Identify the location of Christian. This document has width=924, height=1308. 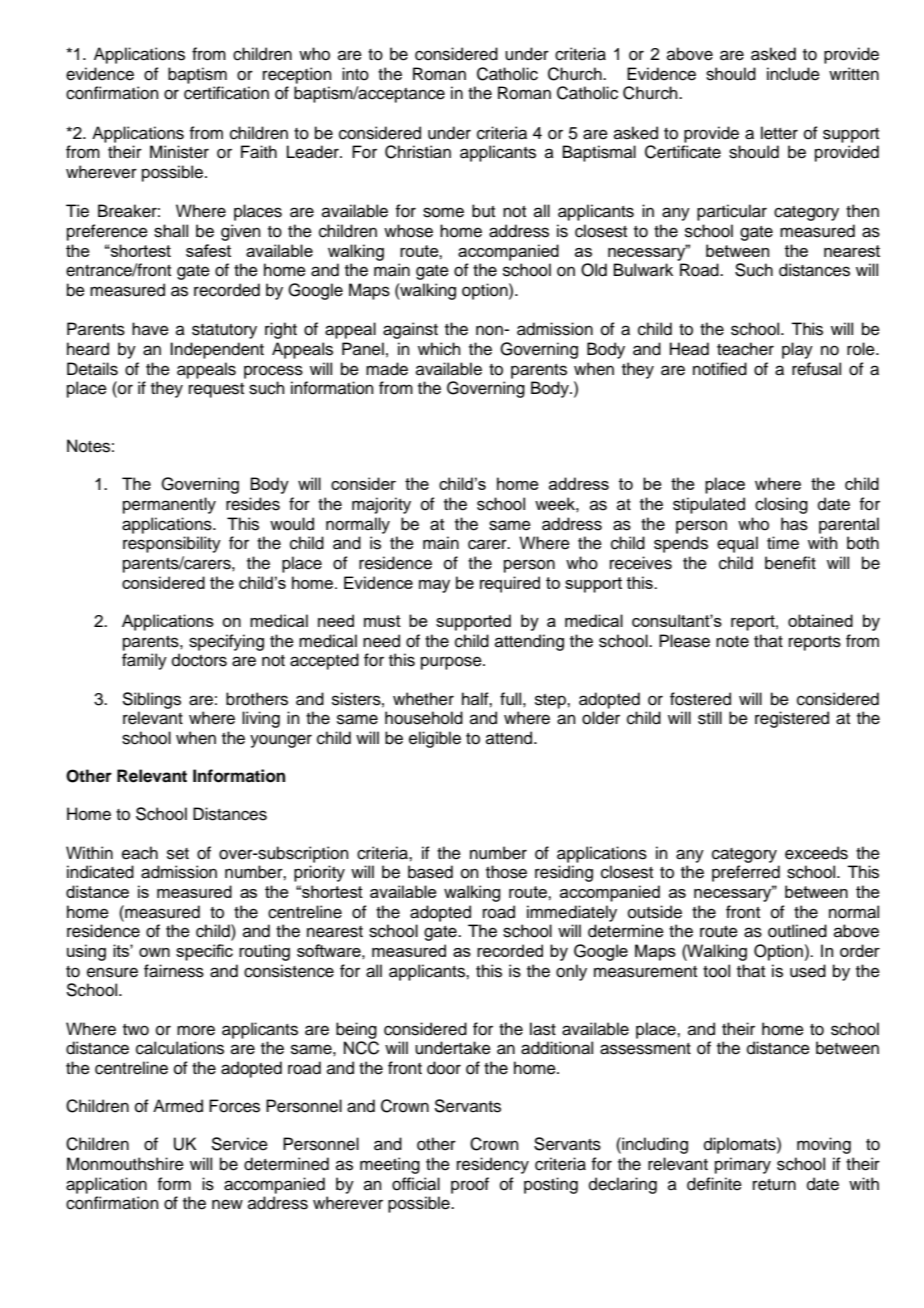
(418, 152).
